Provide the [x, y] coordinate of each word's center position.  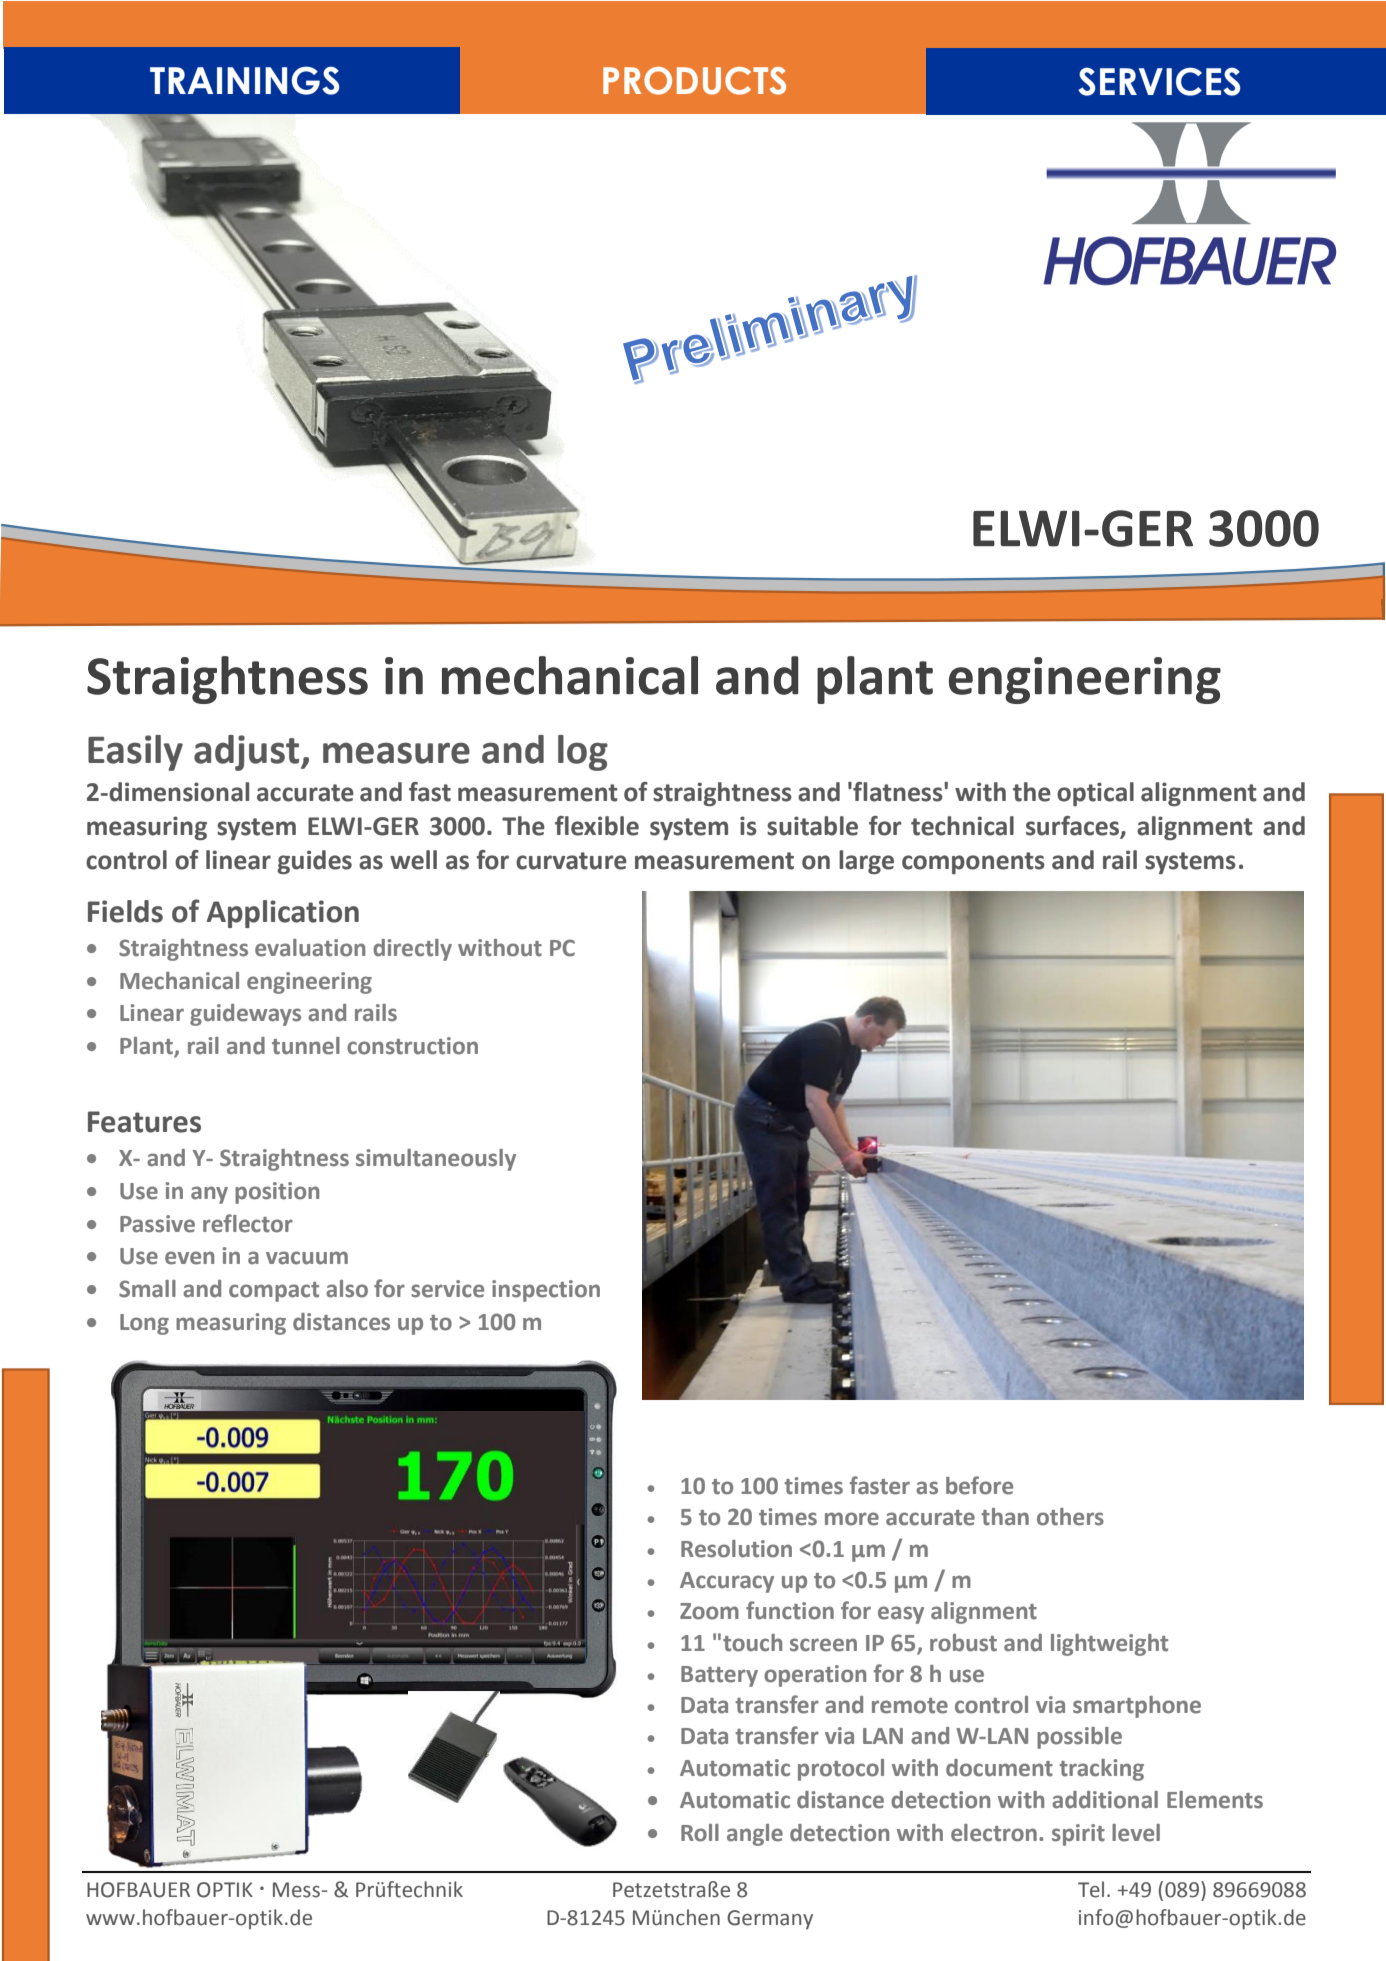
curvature [571, 861]
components [973, 863]
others [1070, 1517]
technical [962, 826]
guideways [245, 1015]
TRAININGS [244, 80]
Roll [700, 1833]
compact [274, 1292]
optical [1095, 794]
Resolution [736, 1549]
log [583, 753]
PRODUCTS [694, 81]
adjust [248, 753]
